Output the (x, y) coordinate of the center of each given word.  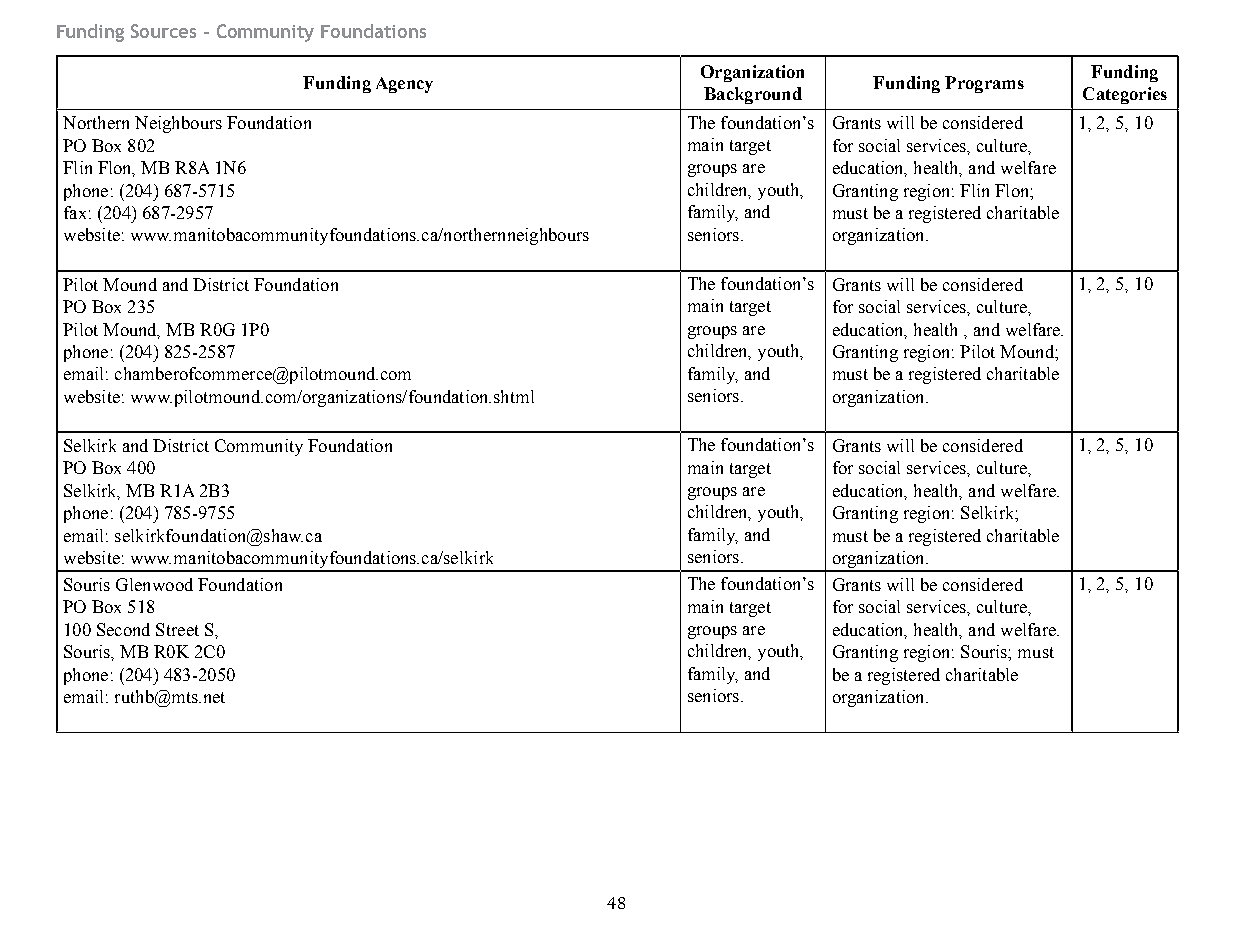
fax (75, 212)
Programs (984, 84)
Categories (1125, 95)
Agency (404, 85)
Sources (163, 31)
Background (753, 95)
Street (177, 629)
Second (123, 629)
